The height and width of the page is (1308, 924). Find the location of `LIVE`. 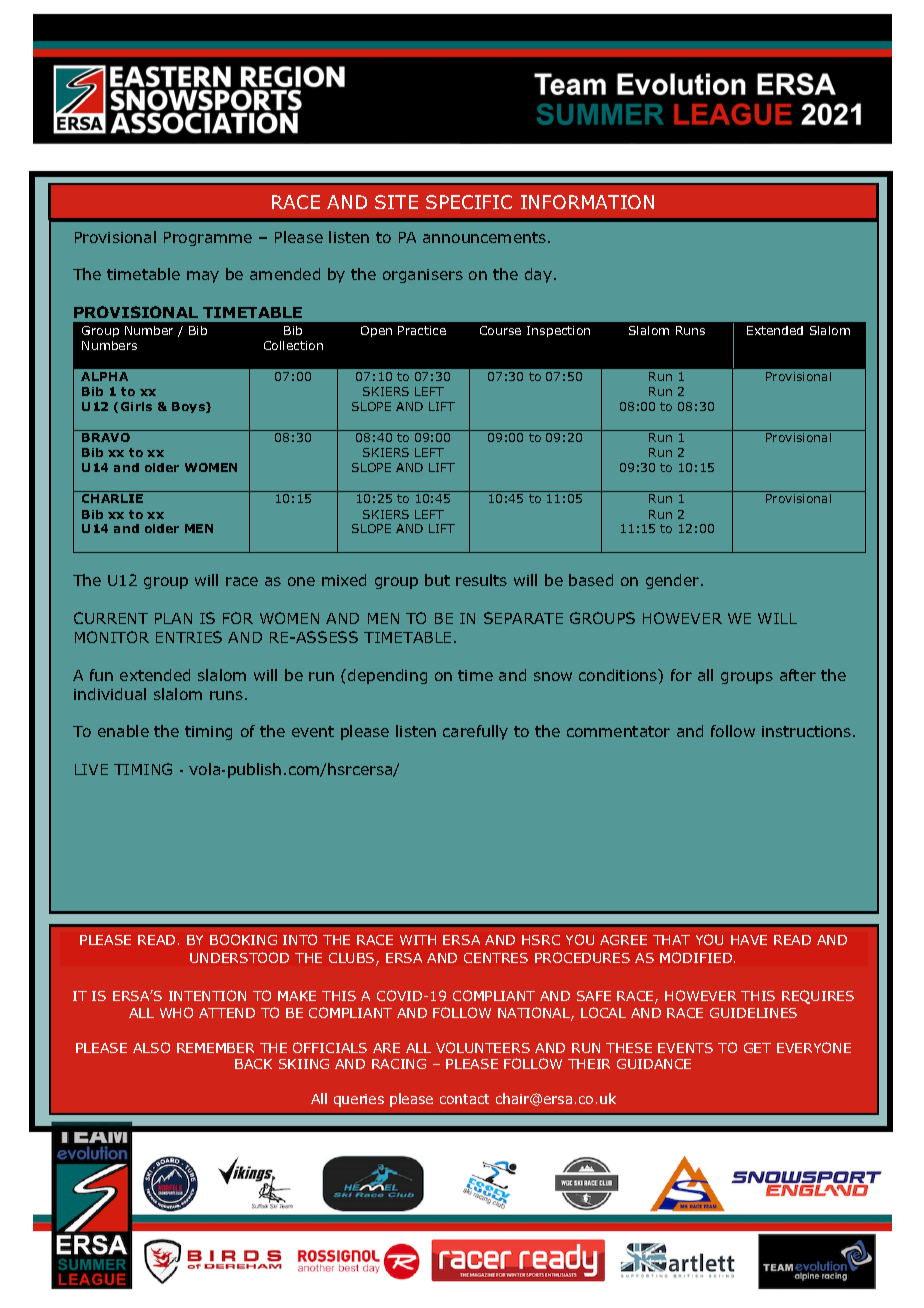

LIVE is located at coordinates (91, 769).
